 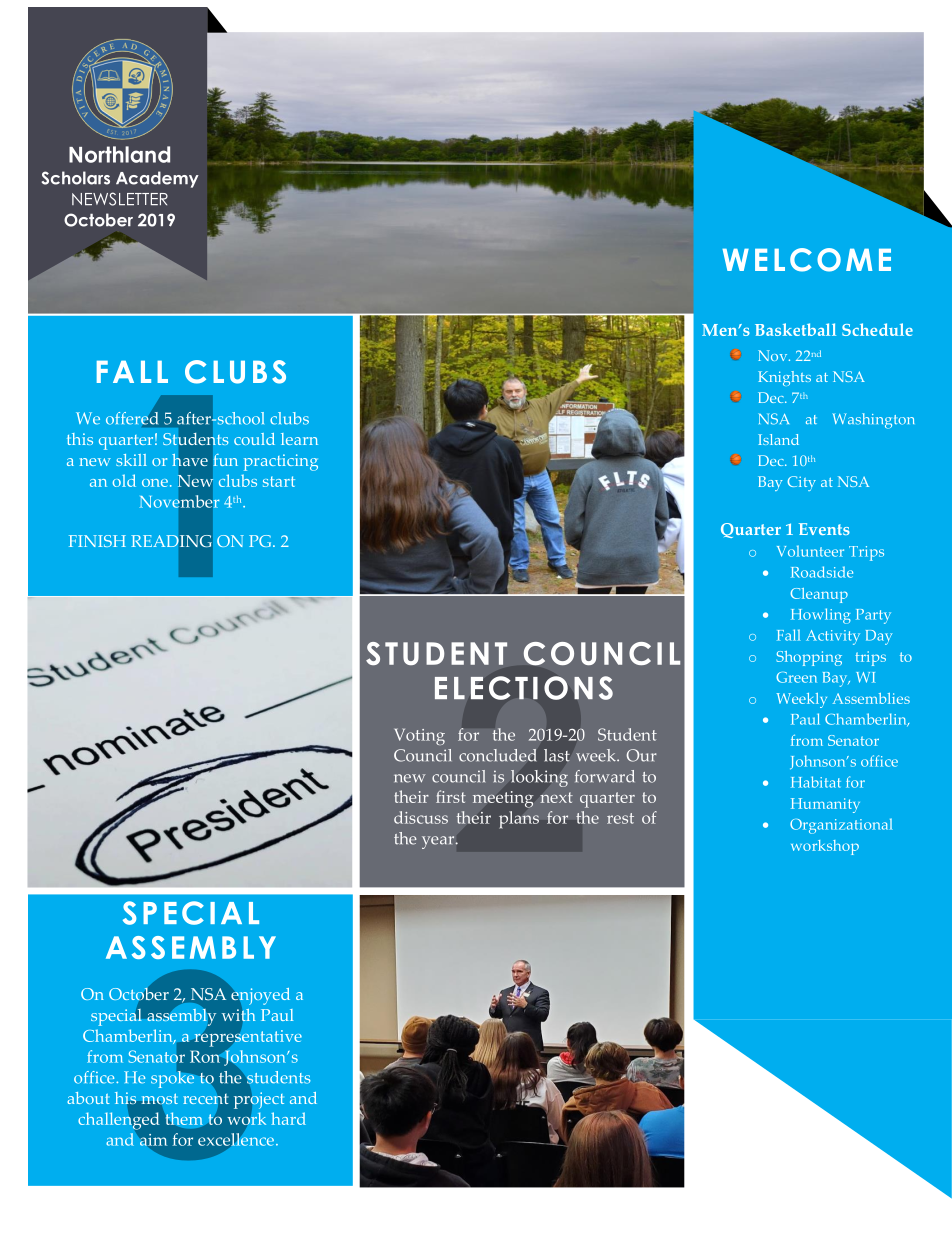 I want to click on FINISH, so click(x=97, y=541).
